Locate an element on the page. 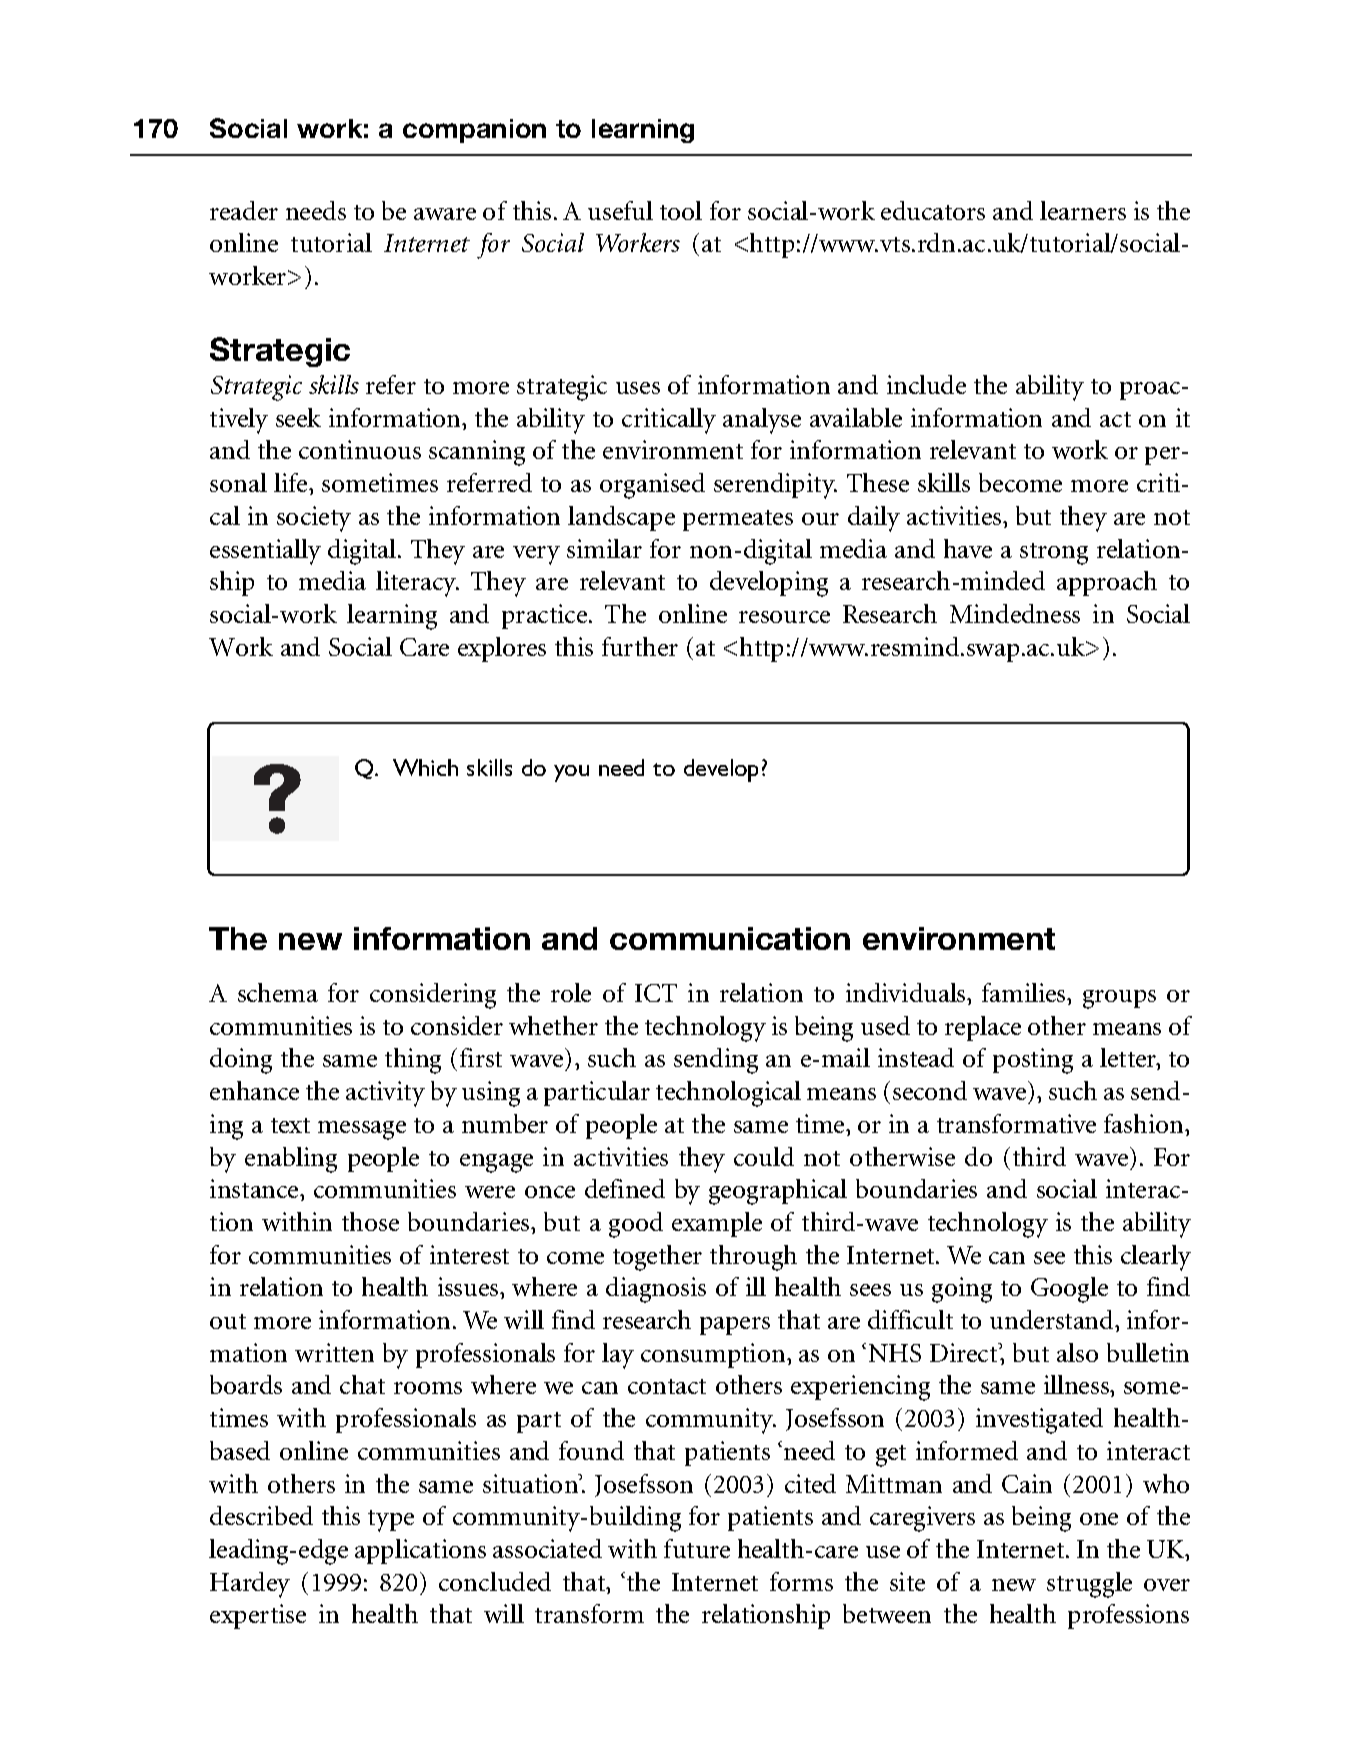  families is located at coordinates (1025, 992).
